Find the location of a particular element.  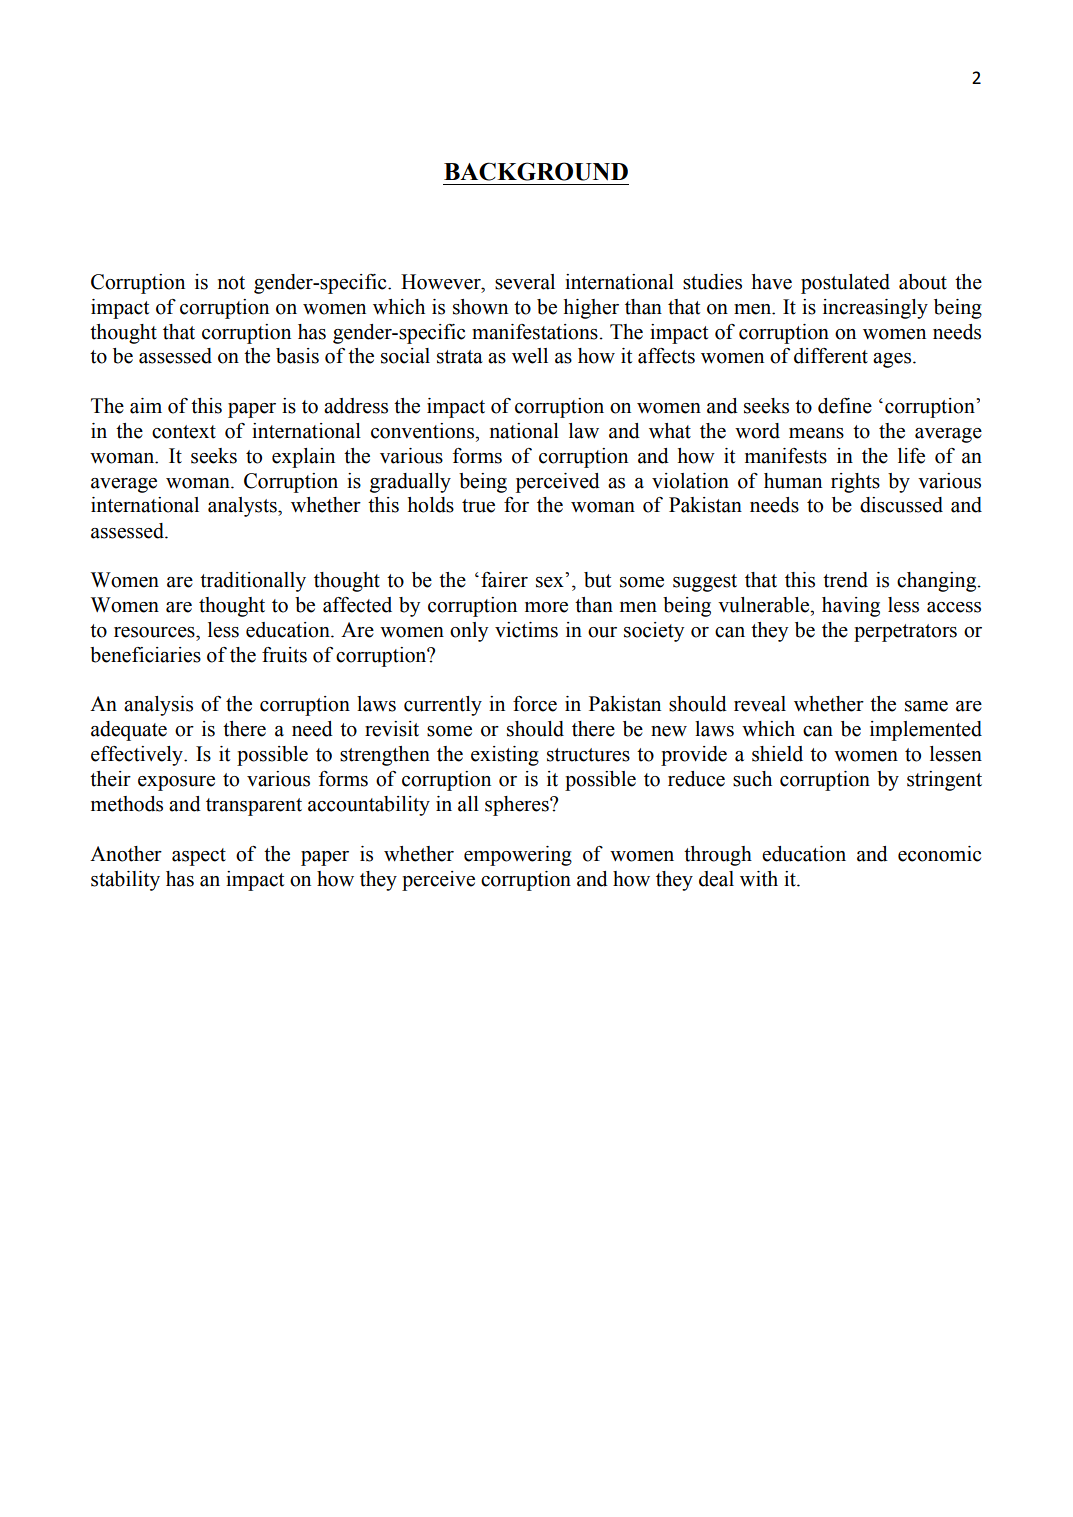

analysts is located at coordinates (243, 507).
